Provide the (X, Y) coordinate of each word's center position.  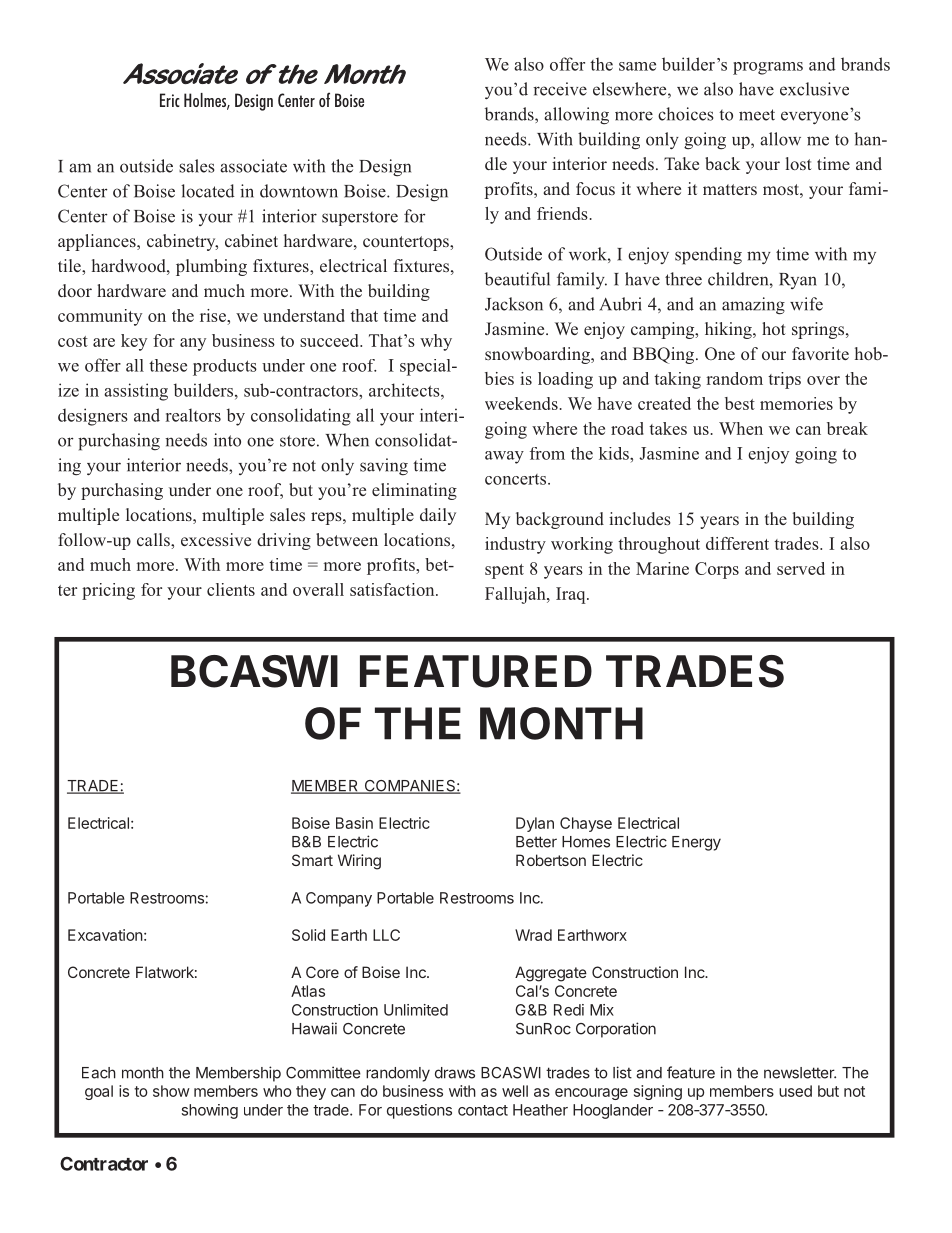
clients (231, 589)
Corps (717, 570)
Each (99, 1073)
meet (757, 115)
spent (504, 571)
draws (455, 1073)
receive (560, 89)
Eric (170, 100)
